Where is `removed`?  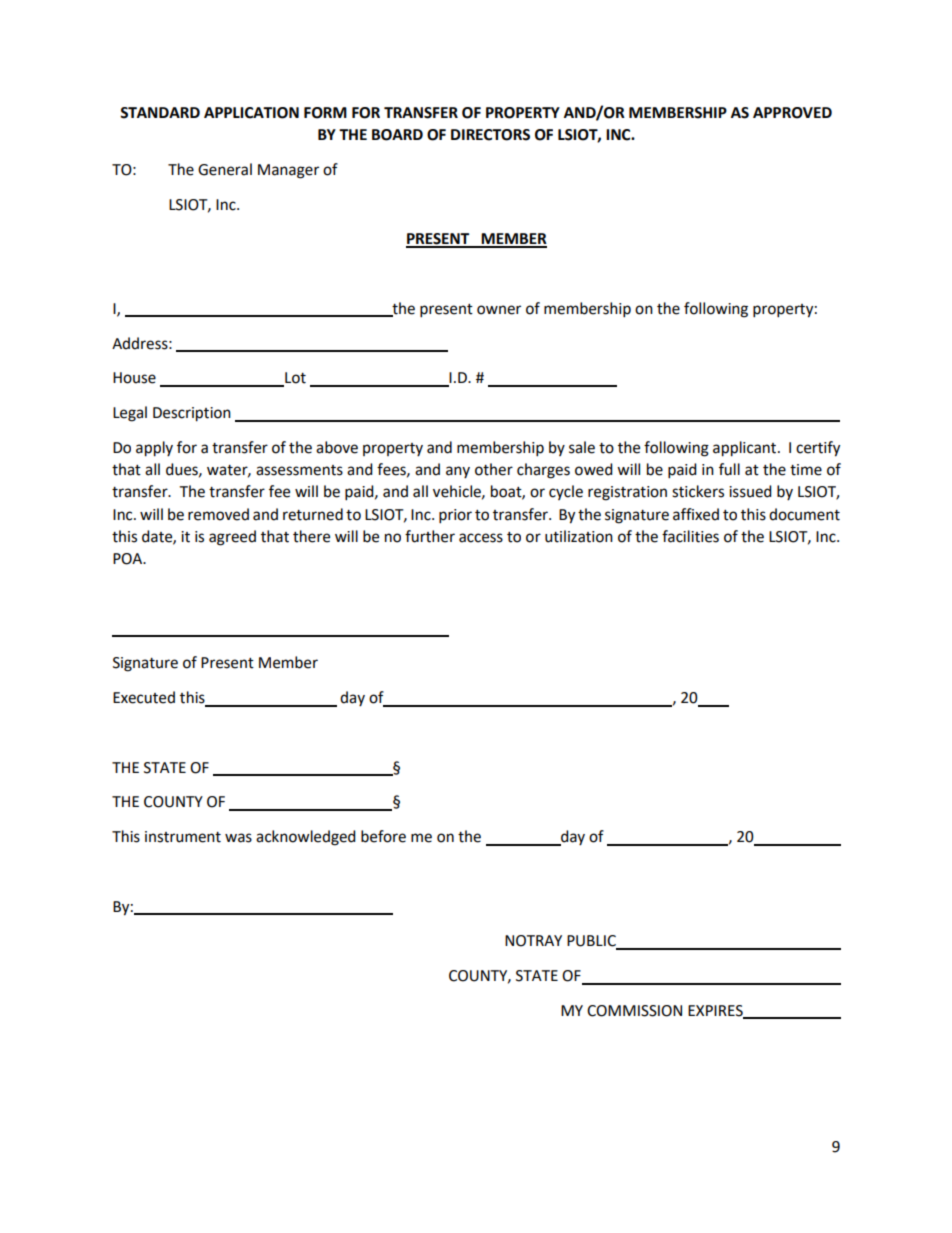 removed is located at coordinates (218, 514).
